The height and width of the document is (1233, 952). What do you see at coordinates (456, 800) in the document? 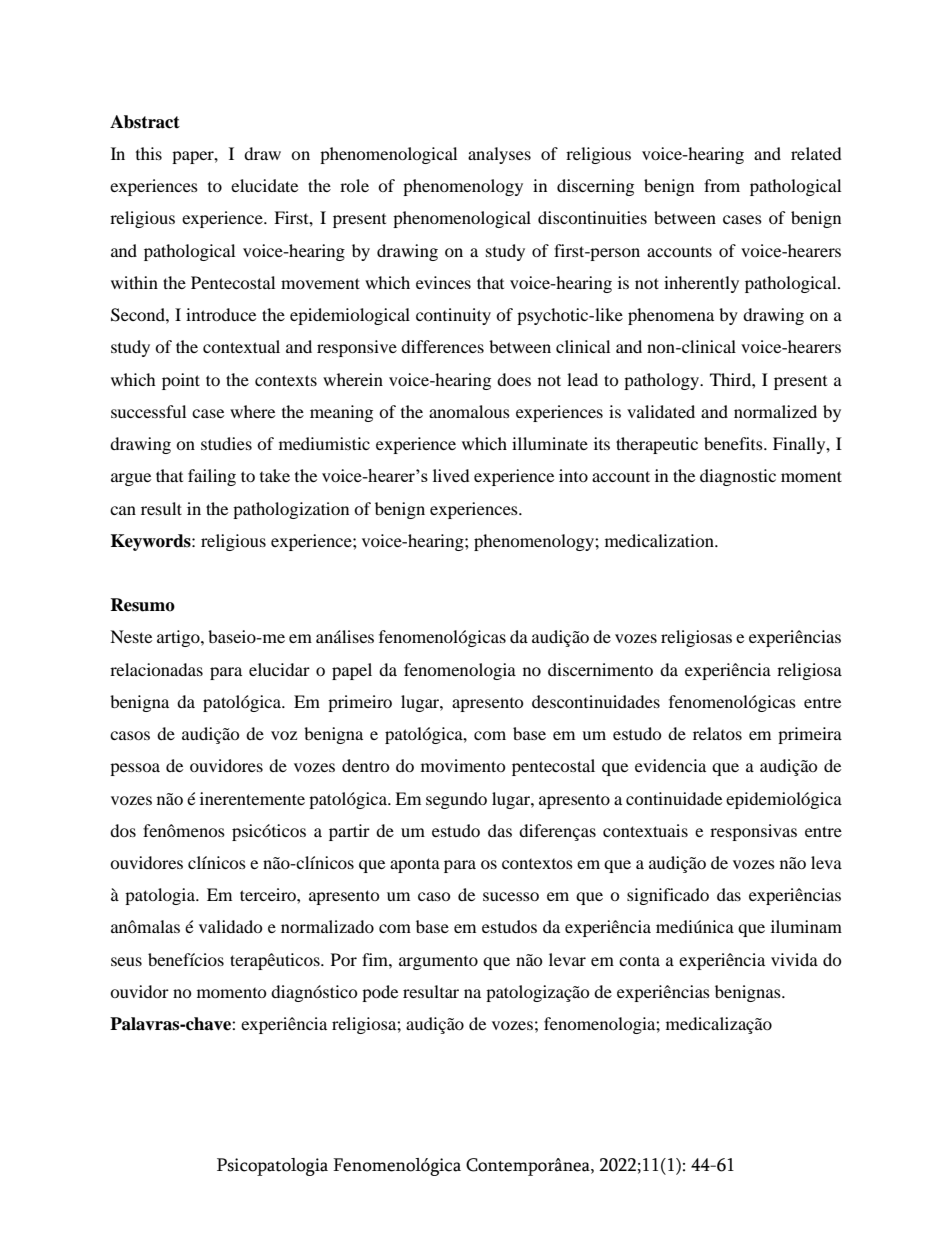
I see `segundo` at bounding box center [456, 800].
